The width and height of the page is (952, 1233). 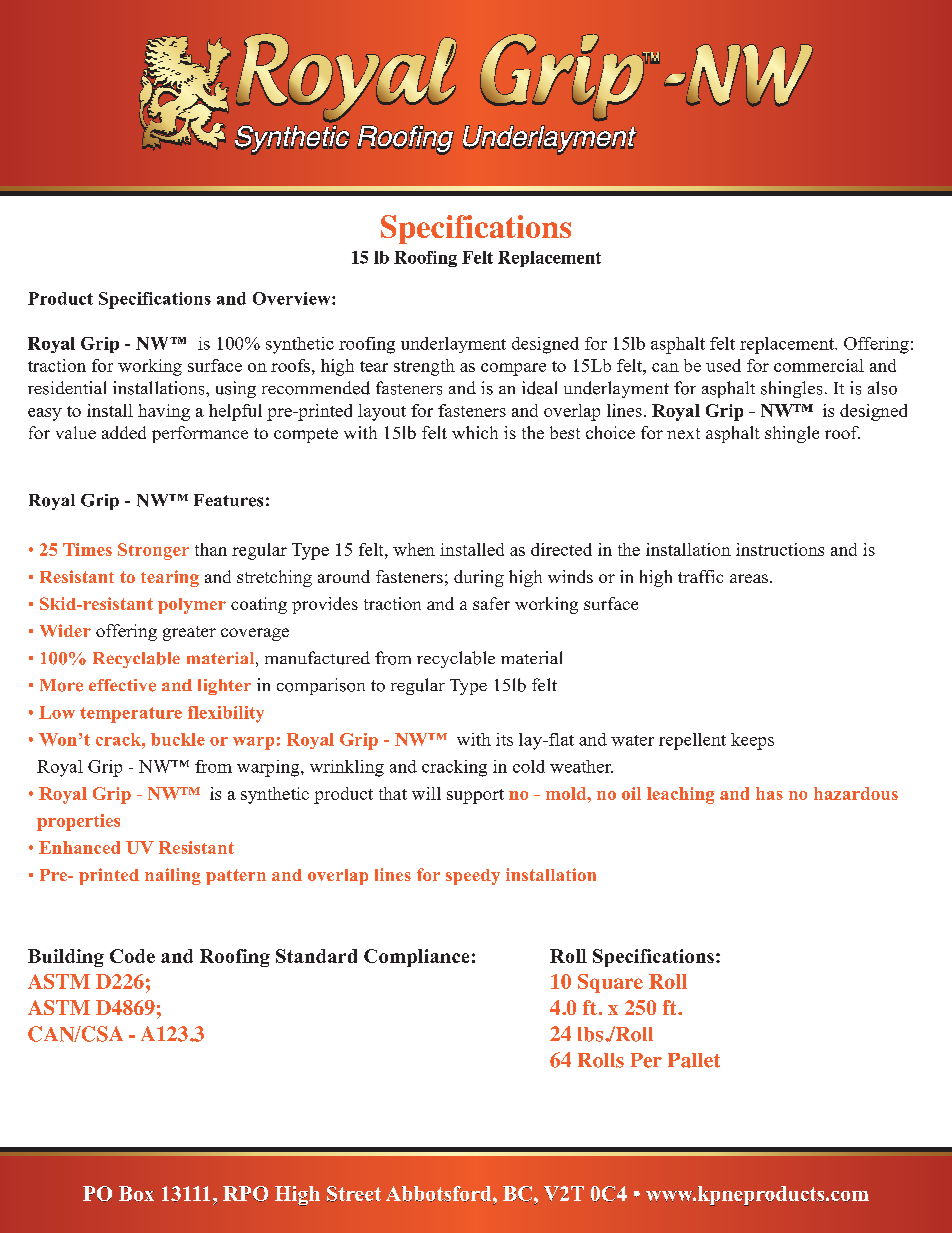 I want to click on speedy, so click(x=473, y=877).
